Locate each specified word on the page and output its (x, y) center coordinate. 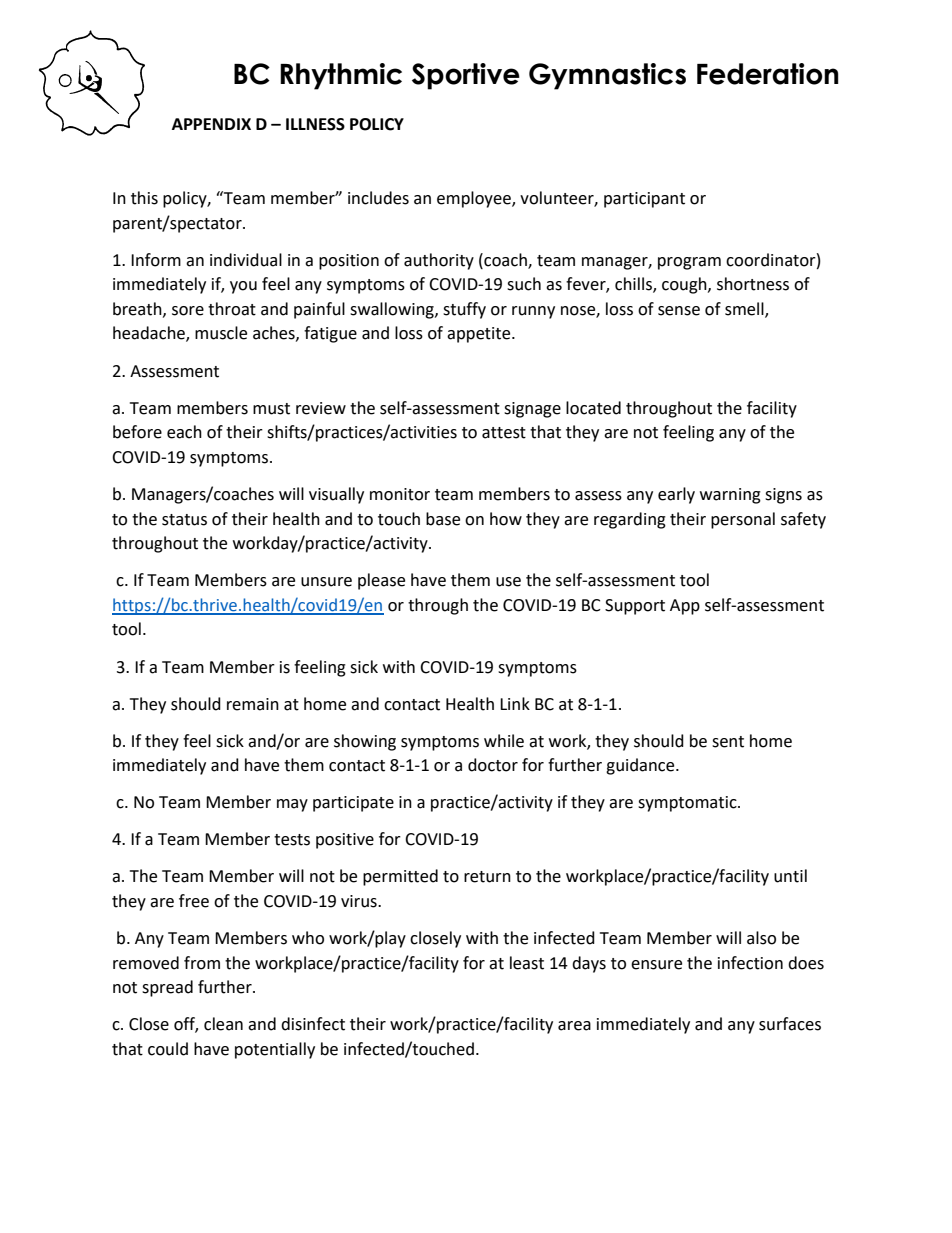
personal (743, 520)
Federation (768, 74)
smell (745, 310)
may (292, 805)
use (508, 582)
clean (223, 1024)
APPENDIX (211, 124)
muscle (221, 333)
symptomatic (688, 804)
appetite (480, 335)
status (184, 520)
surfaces (790, 1024)
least (527, 963)
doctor (493, 765)
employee (475, 199)
